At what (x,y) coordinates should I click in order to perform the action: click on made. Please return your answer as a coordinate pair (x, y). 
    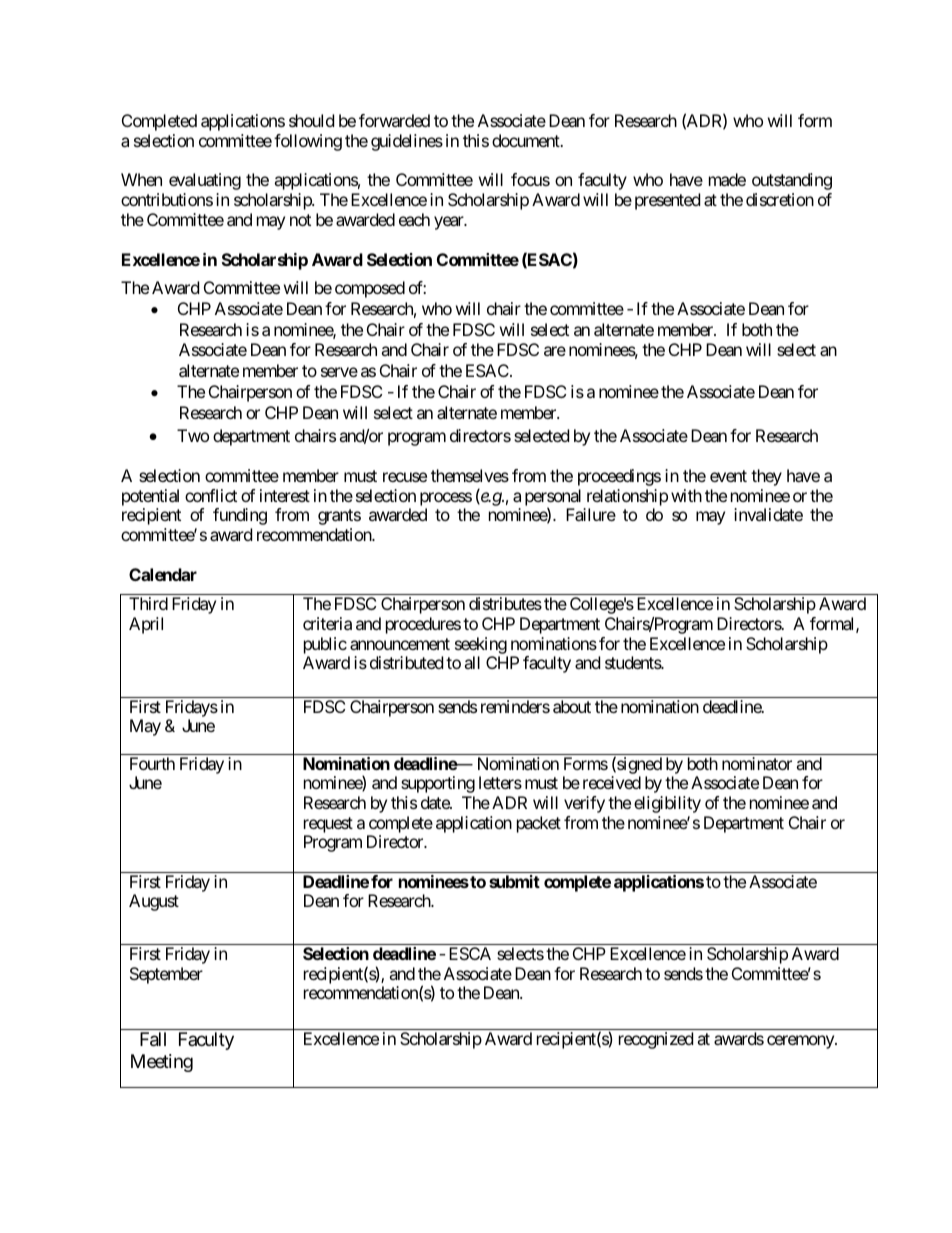
    Looking at the image, I should click on (727, 179).
